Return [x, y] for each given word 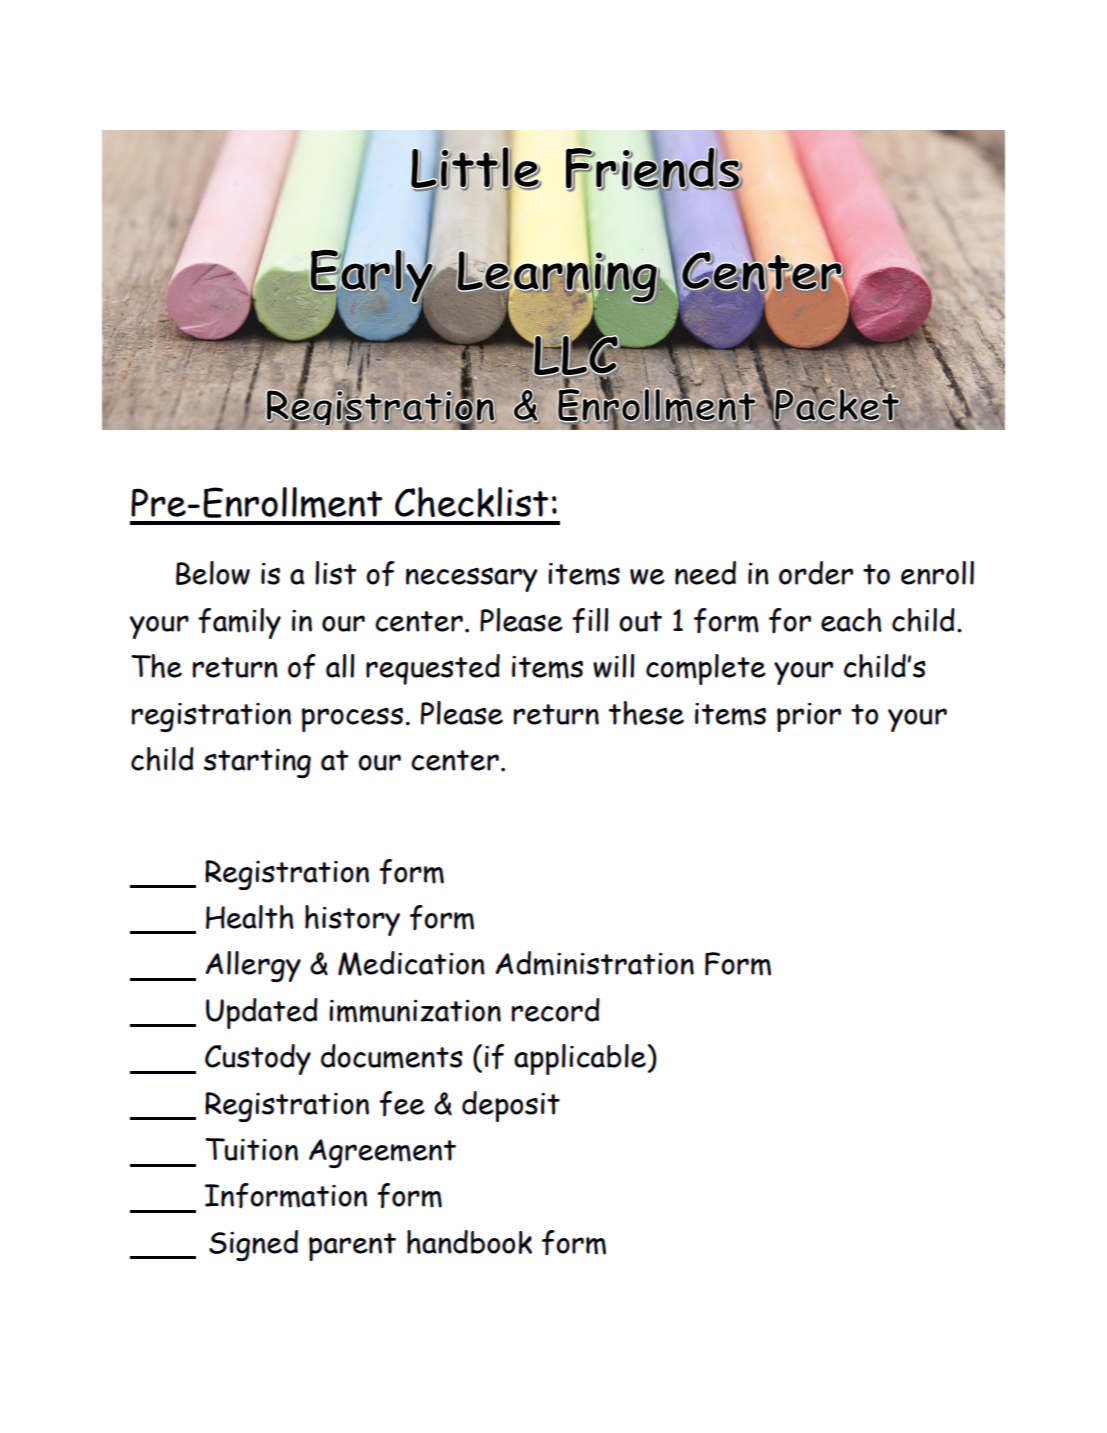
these [646, 713]
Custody [258, 1059]
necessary [471, 580]
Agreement [382, 1153]
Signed [253, 1245]
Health [250, 917]
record [556, 1010]
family [239, 623]
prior [809, 717]
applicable [580, 1059]
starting [257, 763]
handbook [469, 1242]
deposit [511, 1106]
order [816, 573]
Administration [594, 963]
